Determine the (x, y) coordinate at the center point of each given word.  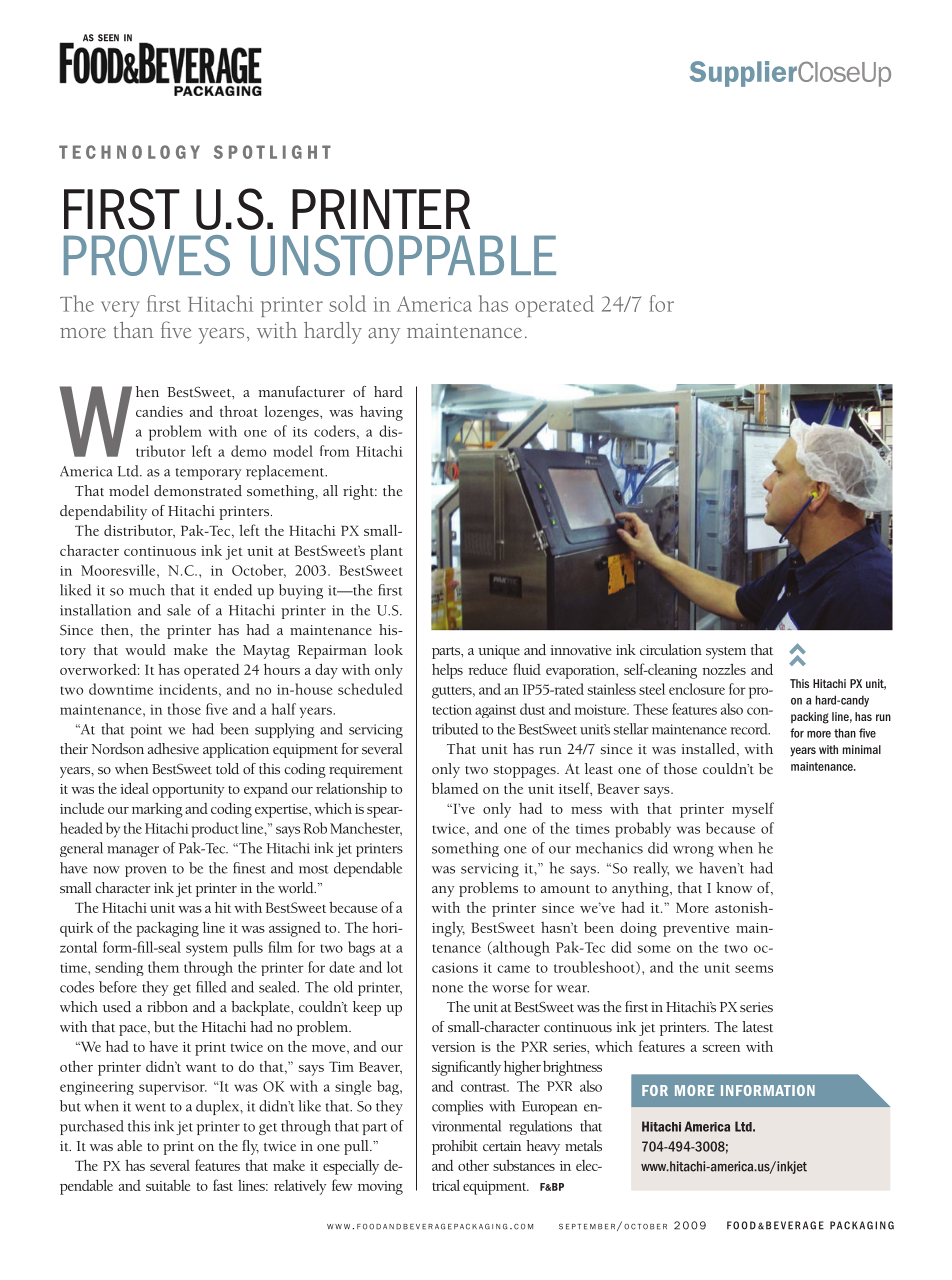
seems (754, 969)
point (146, 731)
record (750, 729)
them (163, 967)
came (513, 969)
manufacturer (301, 391)
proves (147, 255)
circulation (671, 649)
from (335, 451)
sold (347, 303)
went (150, 1107)
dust (532, 709)
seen (108, 38)
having (381, 413)
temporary (208, 474)
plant (386, 552)
